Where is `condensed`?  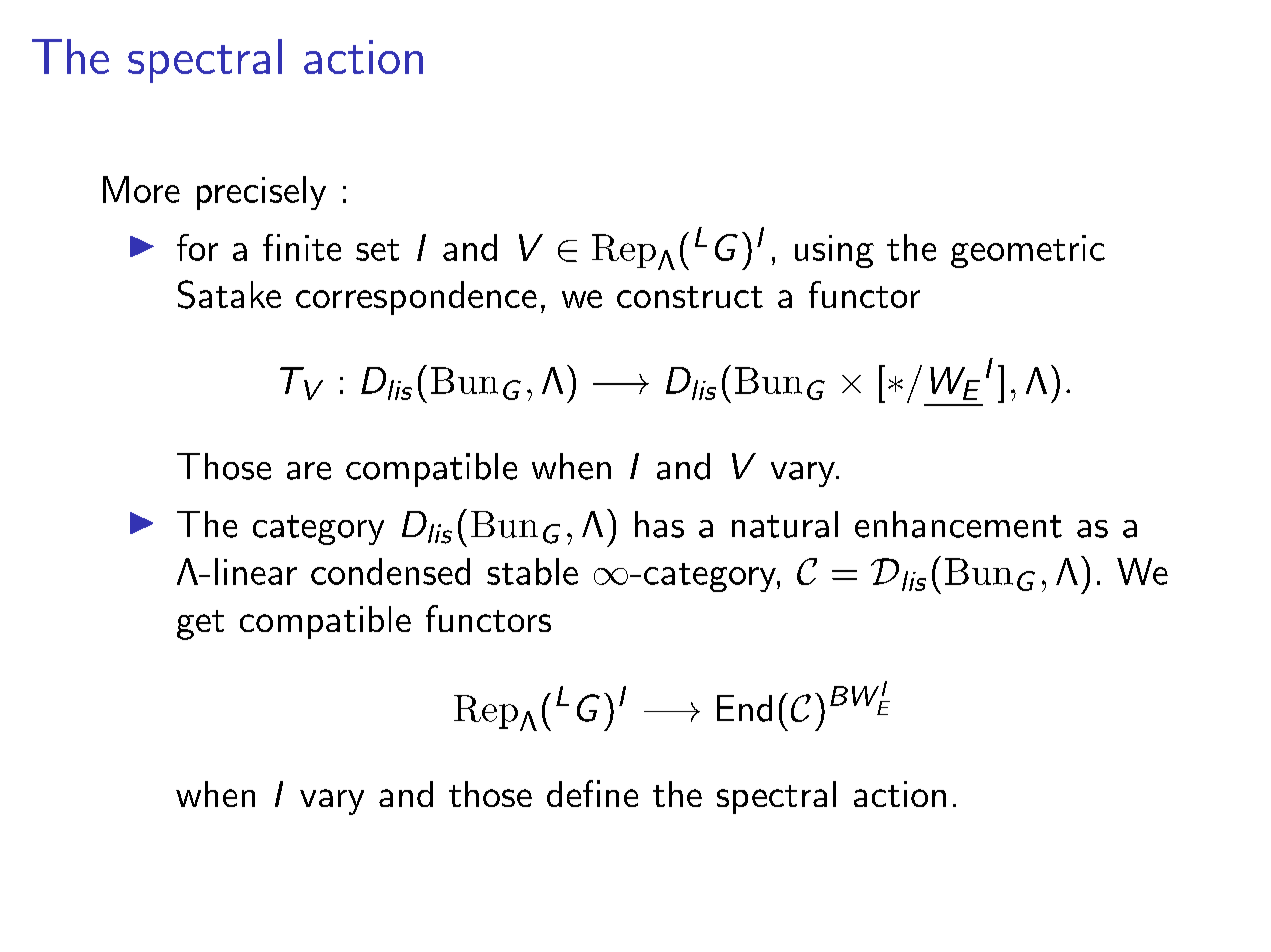 condensed is located at coordinates (390, 571).
